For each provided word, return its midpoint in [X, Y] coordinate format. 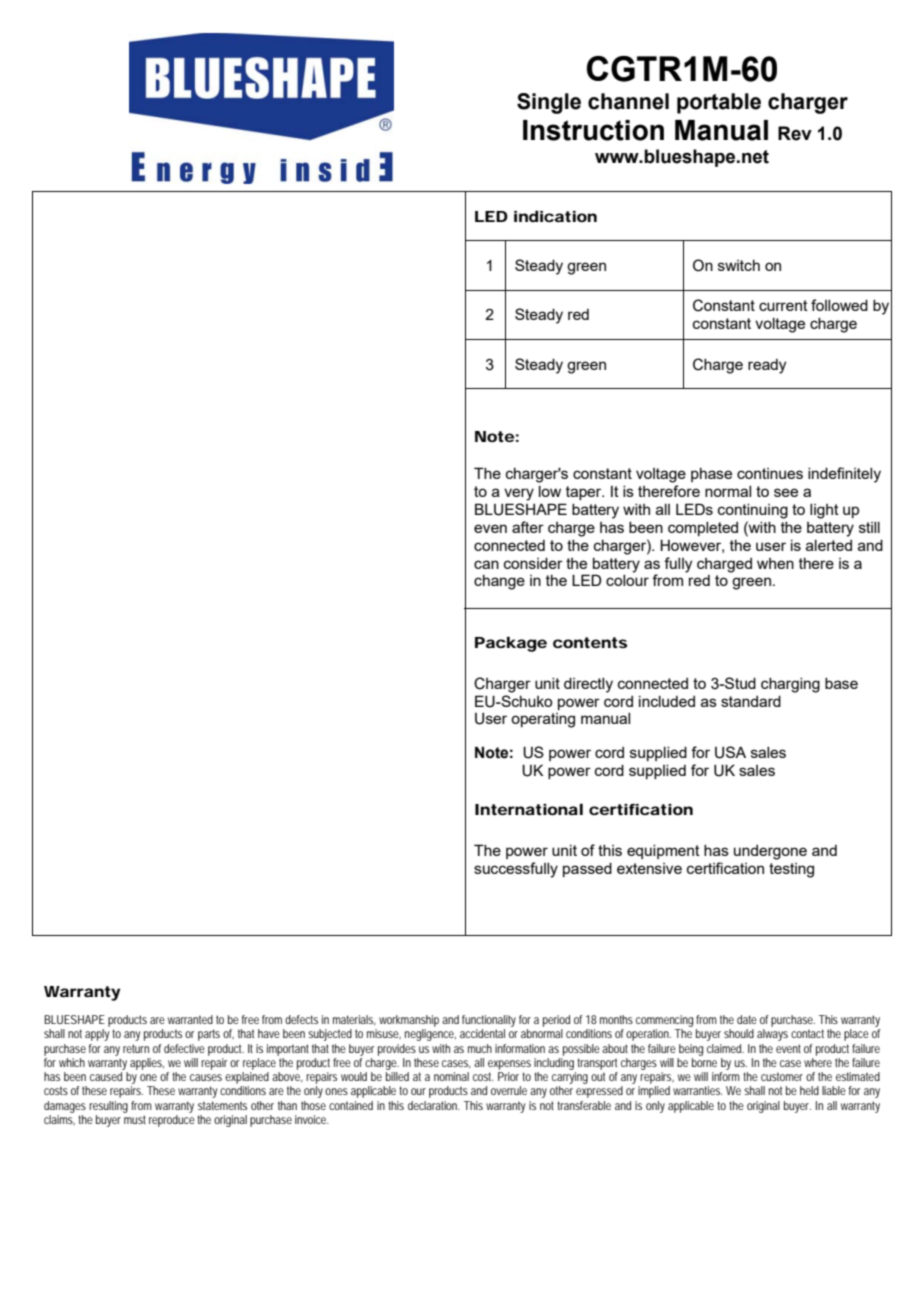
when [775, 563]
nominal [451, 1076]
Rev [795, 133]
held [809, 1090]
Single [549, 103]
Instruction [593, 130]
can [486, 564]
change [499, 582]
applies [147, 1064]
